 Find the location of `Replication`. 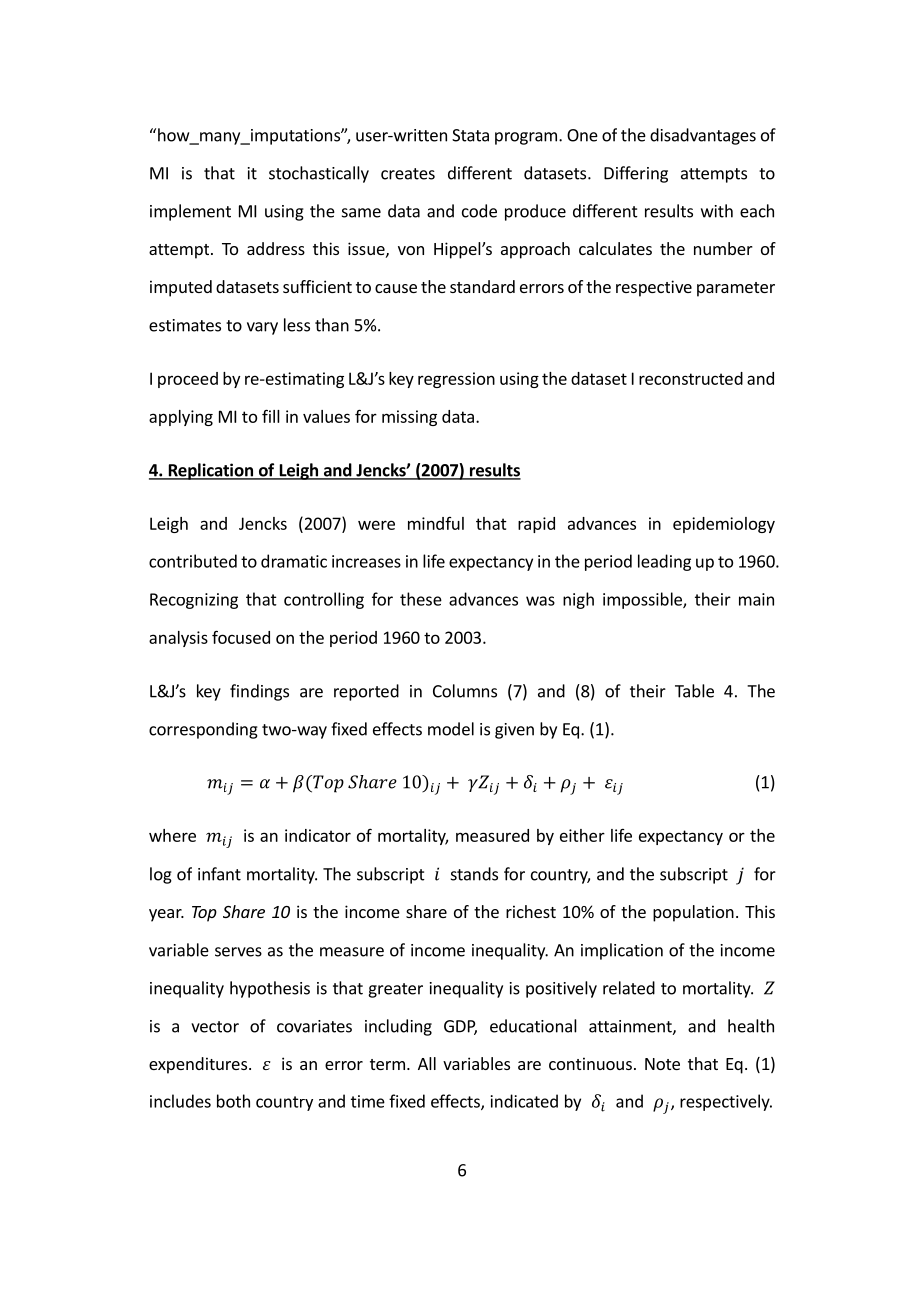

Replication is located at coordinates (210, 471).
